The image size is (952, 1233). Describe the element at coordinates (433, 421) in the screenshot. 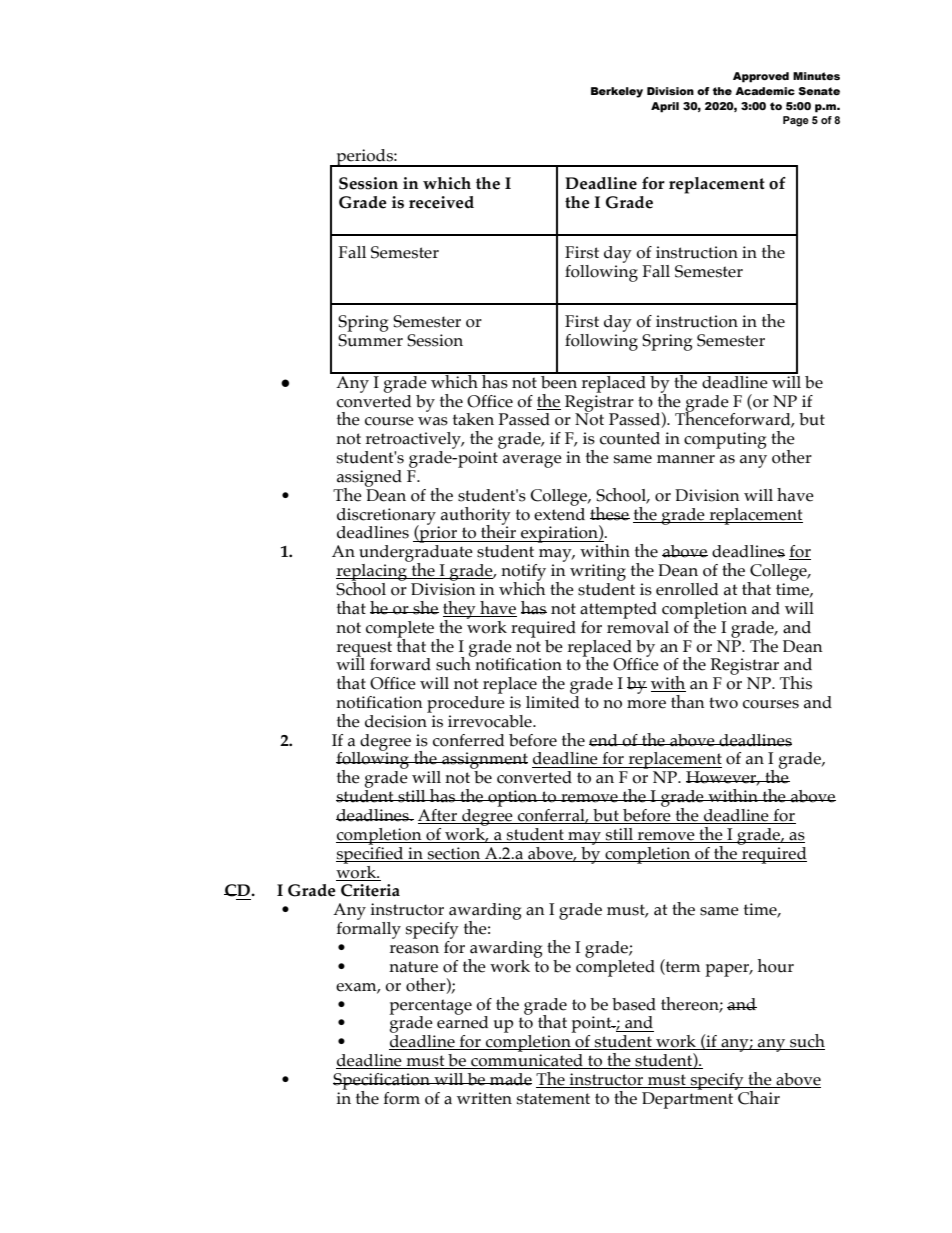

I see `was` at that location.
